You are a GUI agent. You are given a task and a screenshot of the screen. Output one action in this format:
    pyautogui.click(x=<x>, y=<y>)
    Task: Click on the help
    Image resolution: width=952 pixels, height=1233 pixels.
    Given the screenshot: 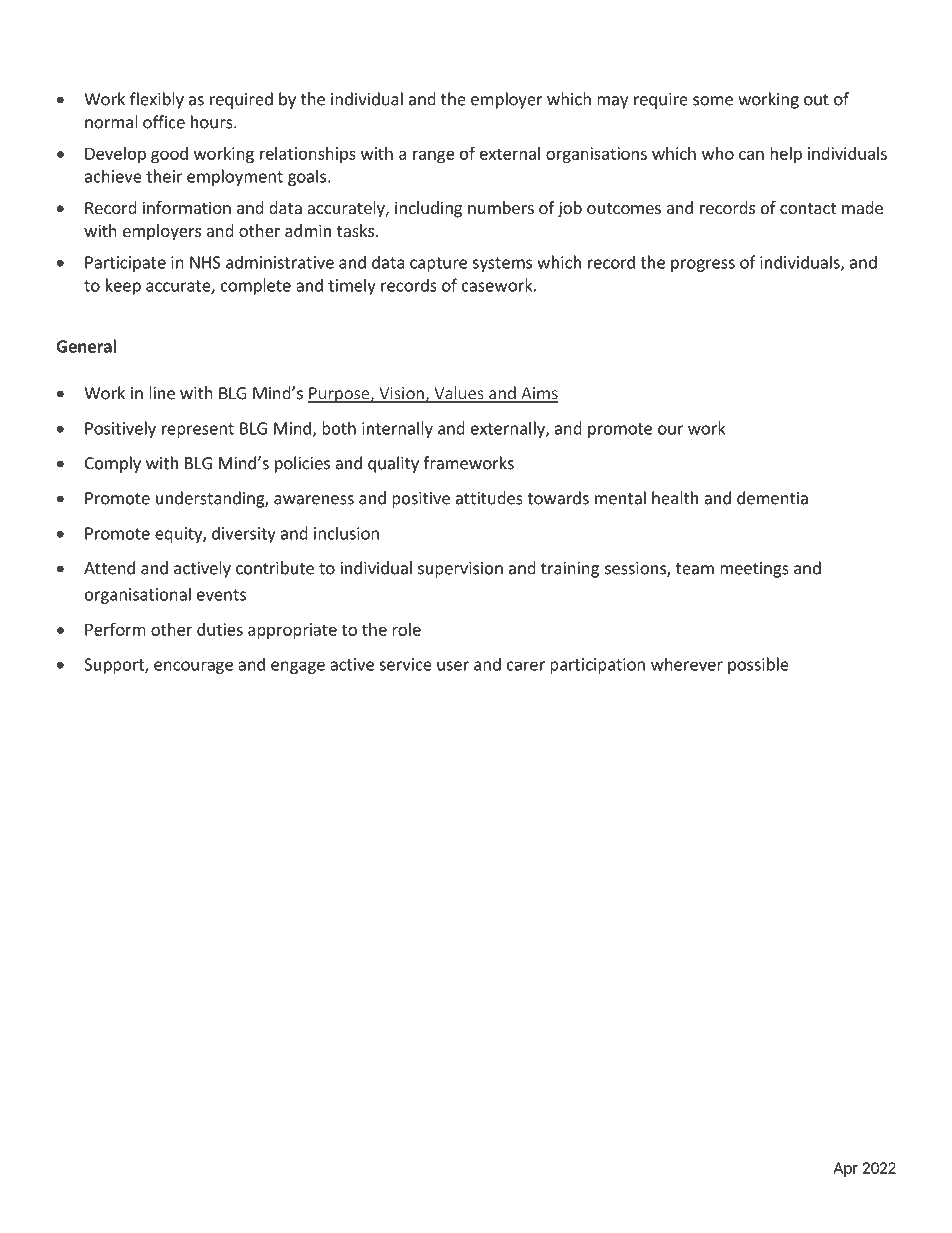 What is the action you would take?
    pyautogui.click(x=786, y=155)
